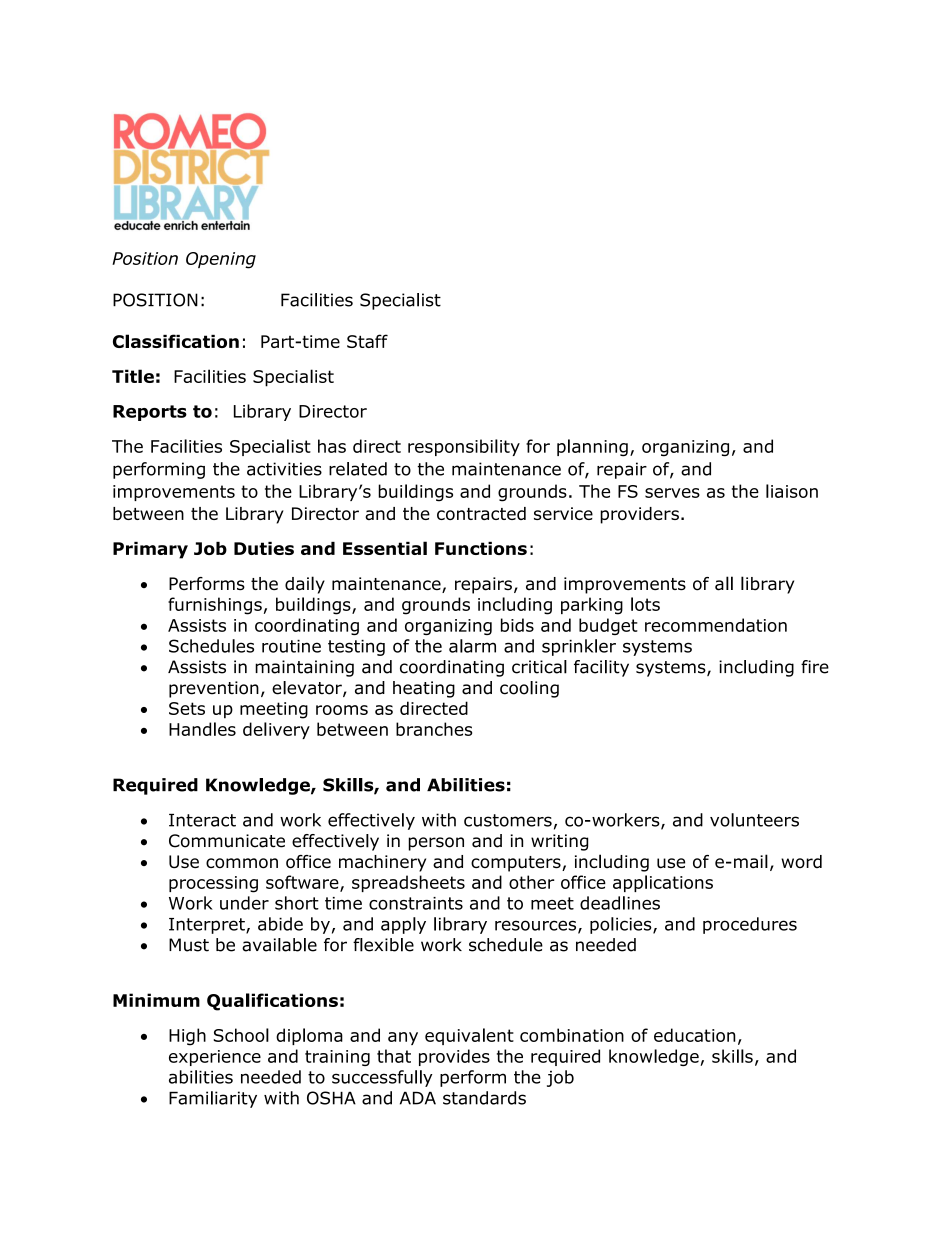 Image resolution: width=952 pixels, height=1233 pixels. What do you see at coordinates (508, 820) in the page?
I see `customers` at bounding box center [508, 820].
